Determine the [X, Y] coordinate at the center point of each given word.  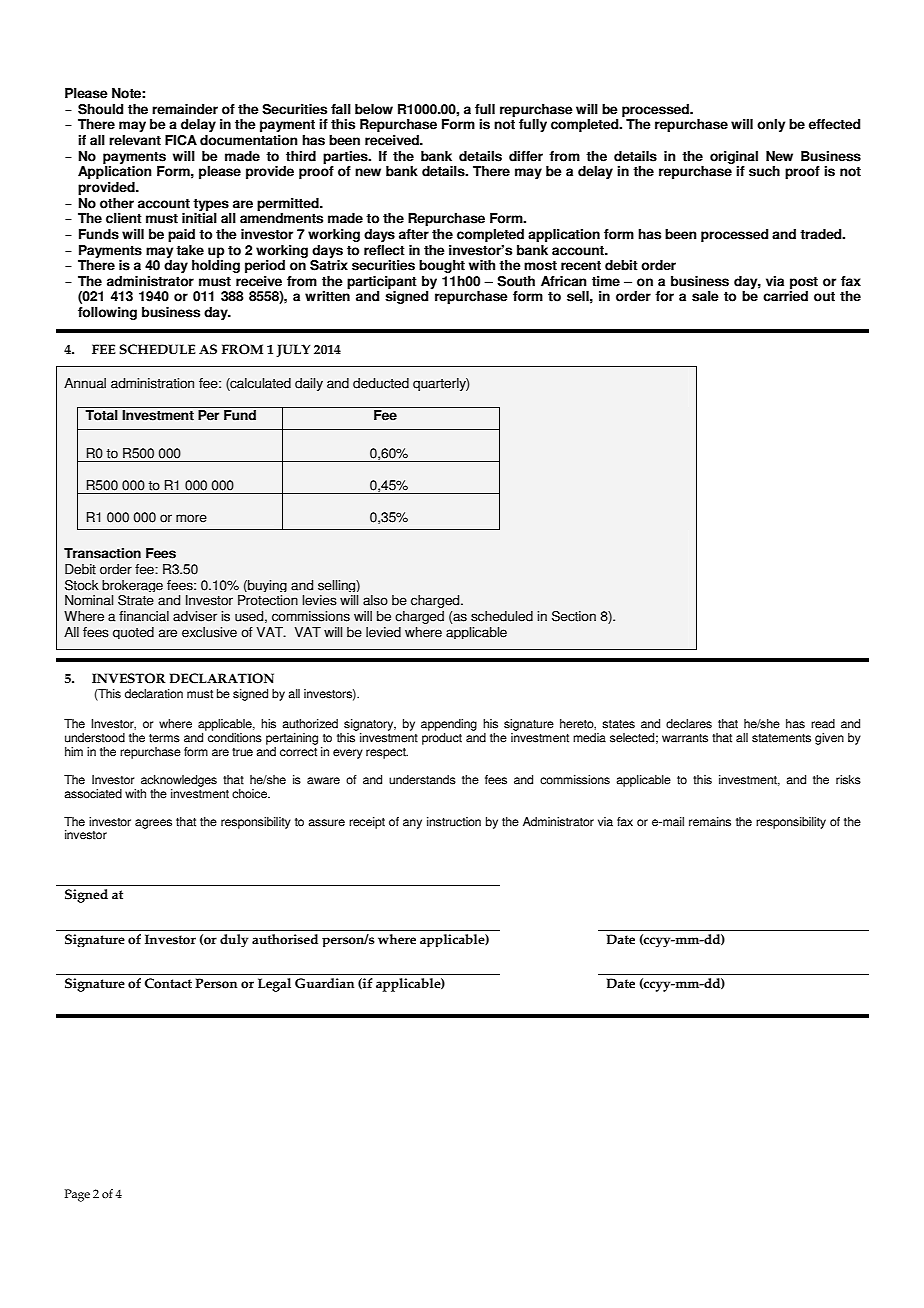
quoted [133, 633]
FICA [181, 140]
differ [526, 156]
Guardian [324, 983]
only [771, 125]
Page [77, 1195]
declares [689, 724]
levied [383, 632]
